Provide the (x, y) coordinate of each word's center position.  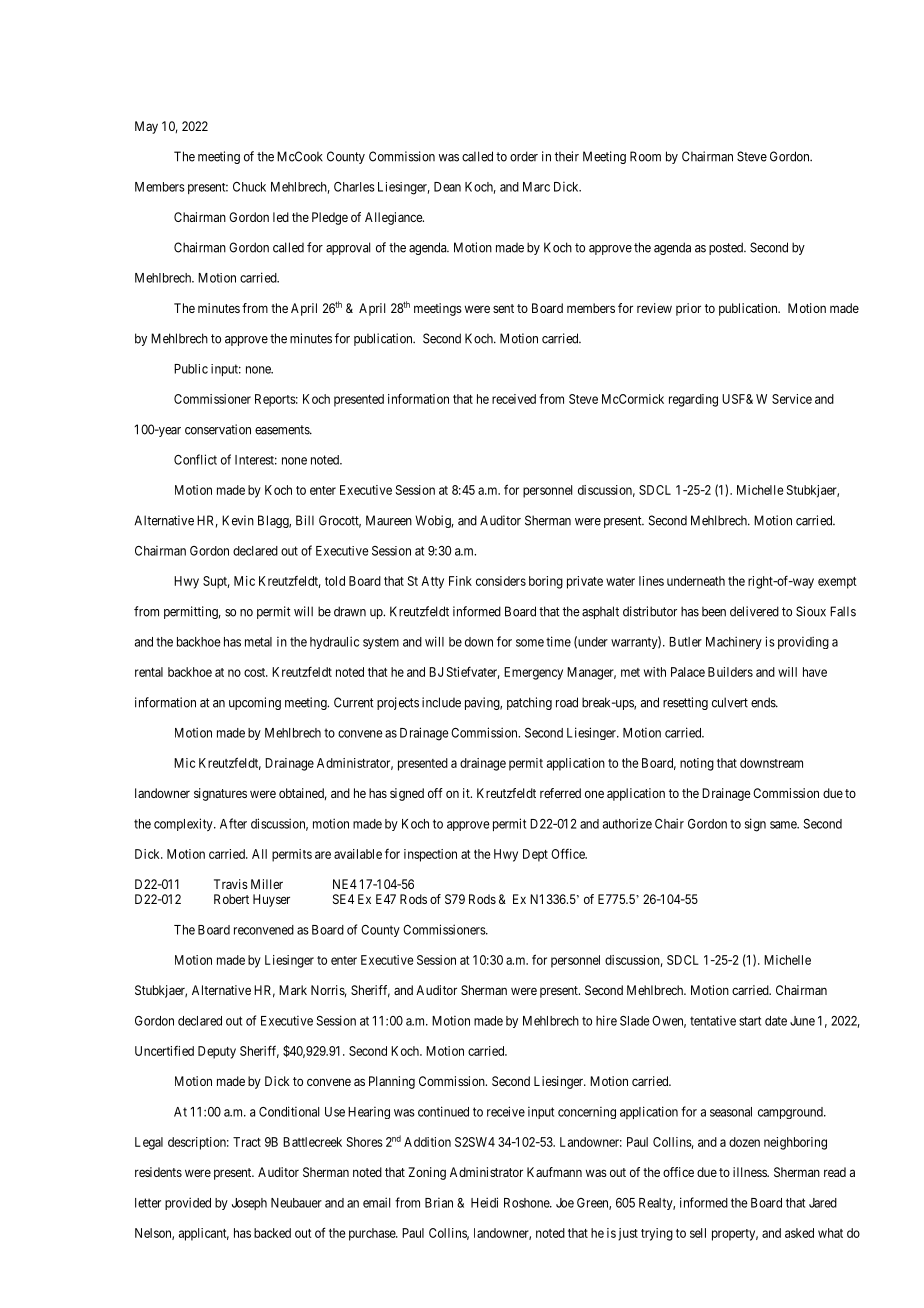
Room (645, 156)
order (524, 156)
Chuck (249, 187)
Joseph (249, 1204)
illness (750, 1172)
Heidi (484, 1202)
